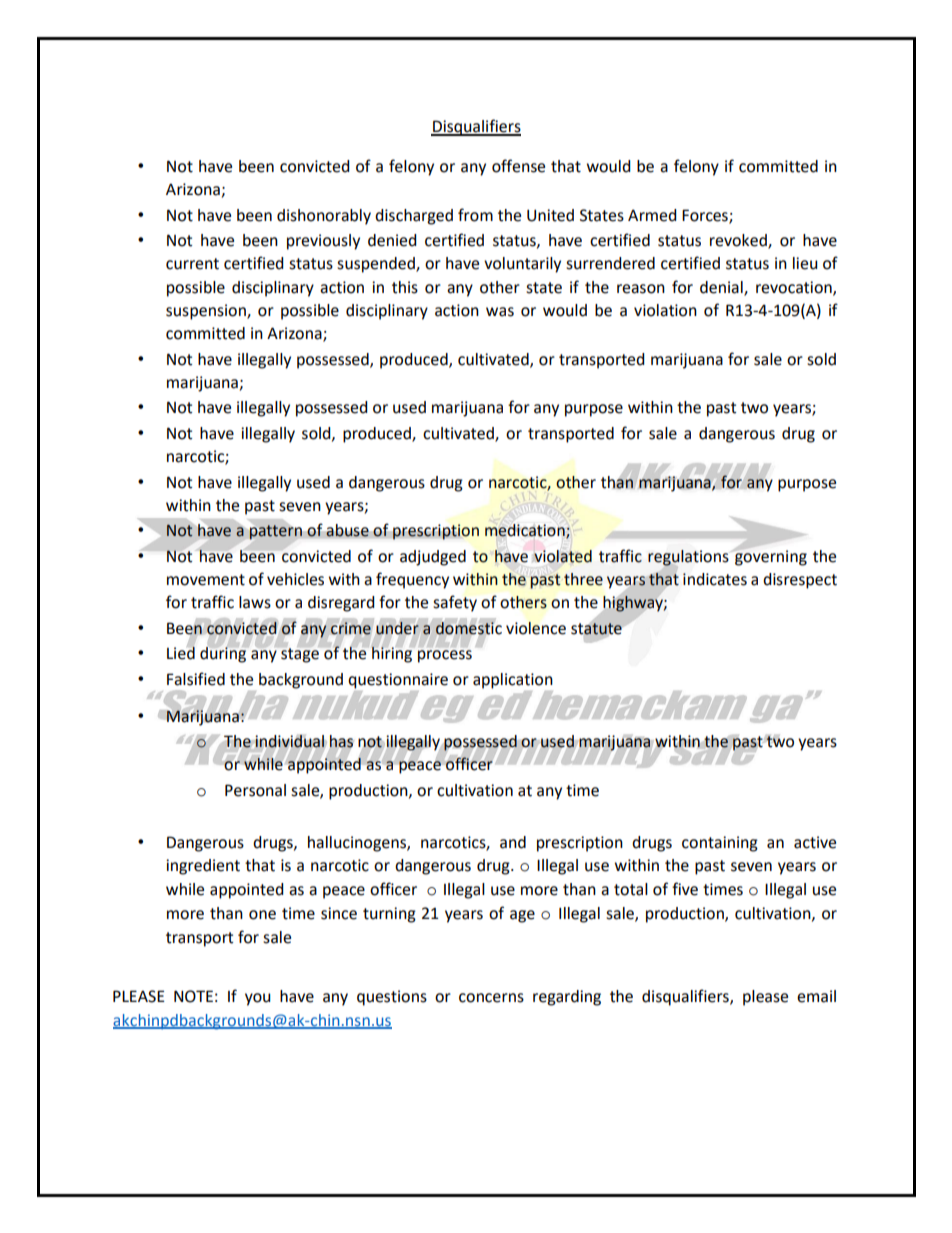 The height and width of the screenshot is (1233, 952). I want to click on indicates, so click(715, 579).
